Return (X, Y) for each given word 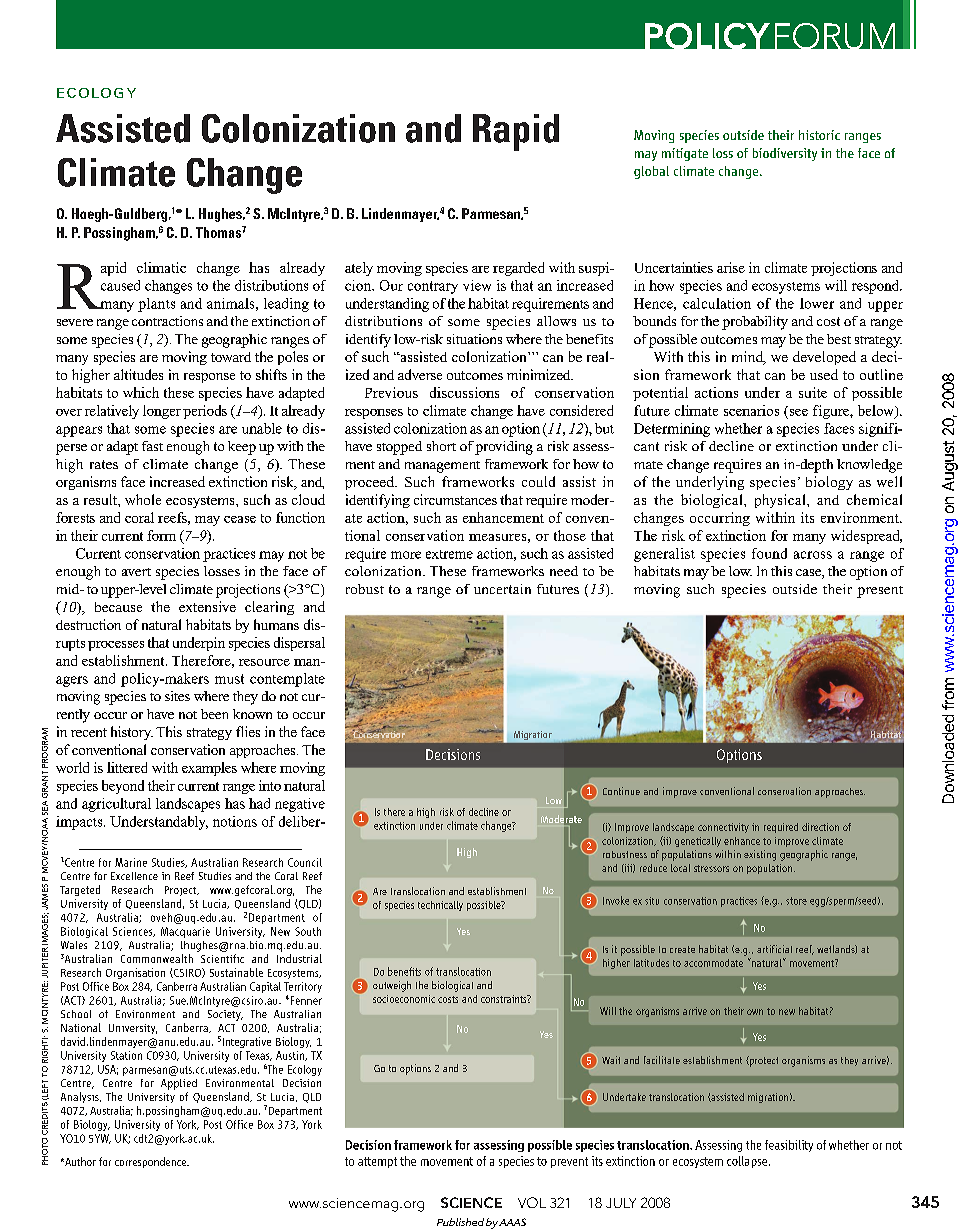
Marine (131, 862)
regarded (518, 269)
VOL (532, 1202)
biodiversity (785, 154)
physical (781, 501)
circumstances (455, 499)
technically (440, 906)
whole (143, 499)
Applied (179, 1084)
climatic (161, 267)
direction (820, 827)
